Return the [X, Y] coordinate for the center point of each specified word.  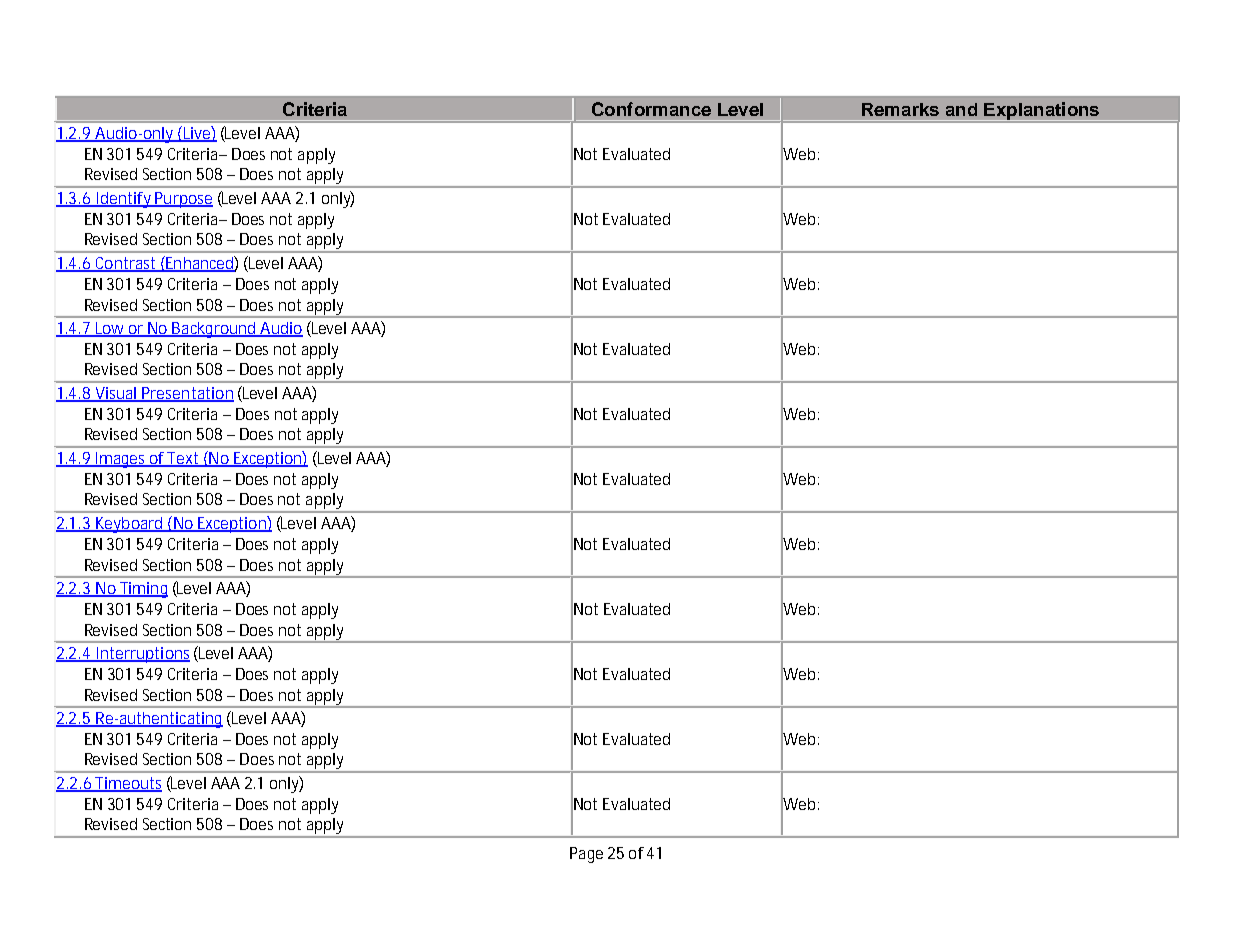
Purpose [183, 200]
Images [122, 460]
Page [586, 855]
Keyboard [130, 525]
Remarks [900, 109]
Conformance [651, 109]
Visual [116, 394]
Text [184, 459]
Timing [143, 590]
